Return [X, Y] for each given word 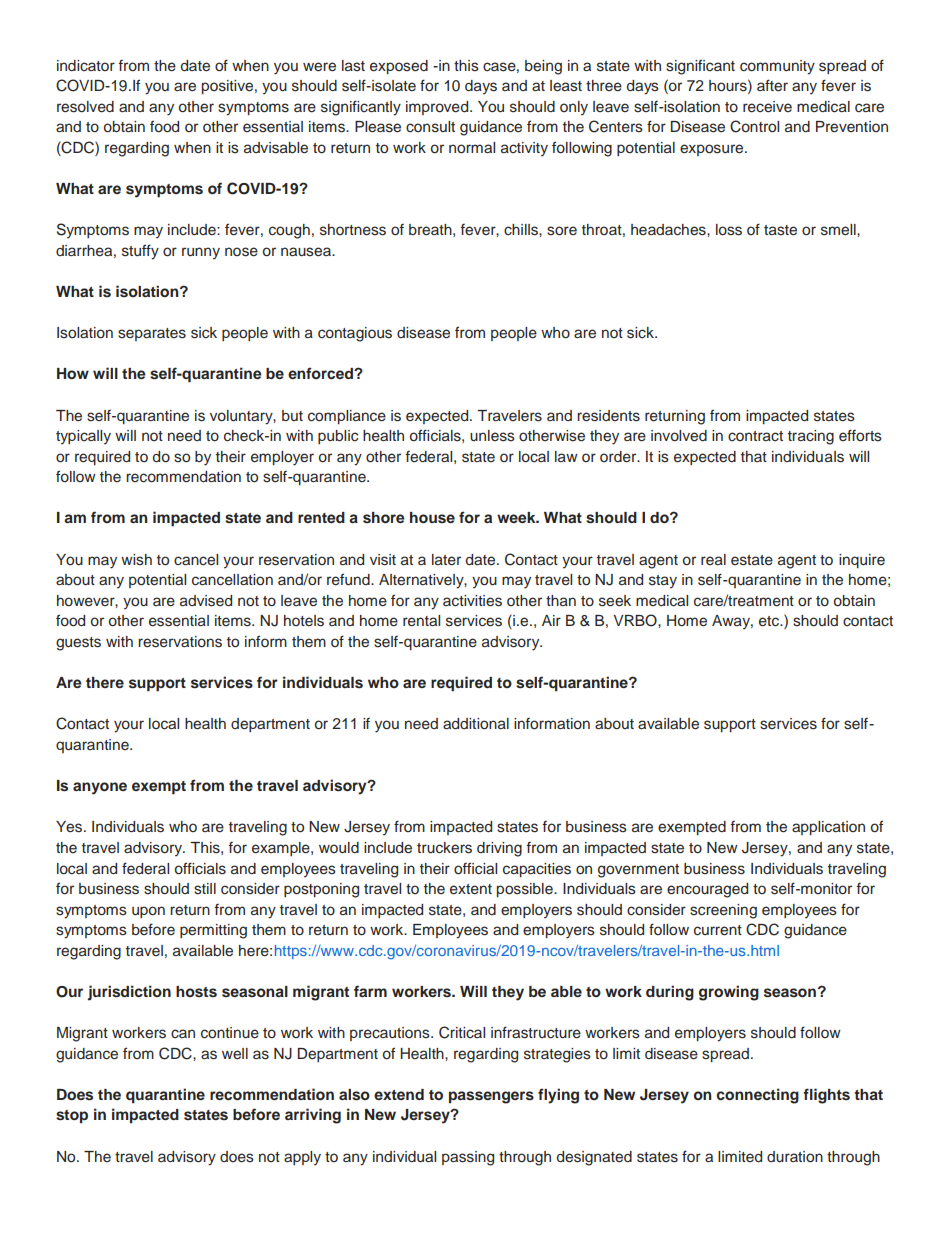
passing [468, 1158]
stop [72, 1116]
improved [438, 108]
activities [472, 601]
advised [206, 601]
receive [767, 107]
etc [770, 621]
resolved [85, 107]
